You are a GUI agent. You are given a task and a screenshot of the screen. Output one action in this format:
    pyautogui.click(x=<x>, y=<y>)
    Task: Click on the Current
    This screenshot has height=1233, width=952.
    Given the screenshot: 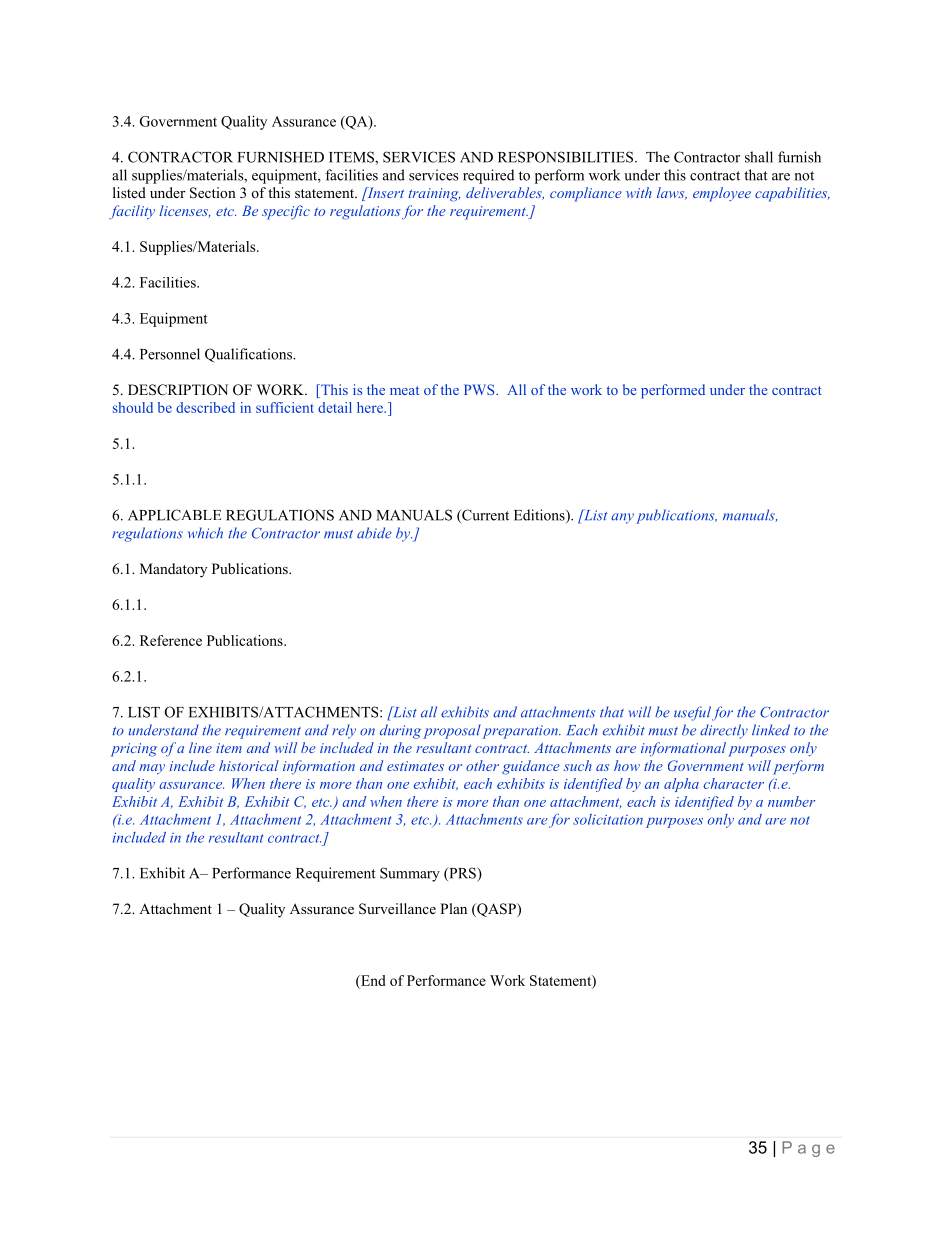 What is the action you would take?
    pyautogui.click(x=484, y=516)
